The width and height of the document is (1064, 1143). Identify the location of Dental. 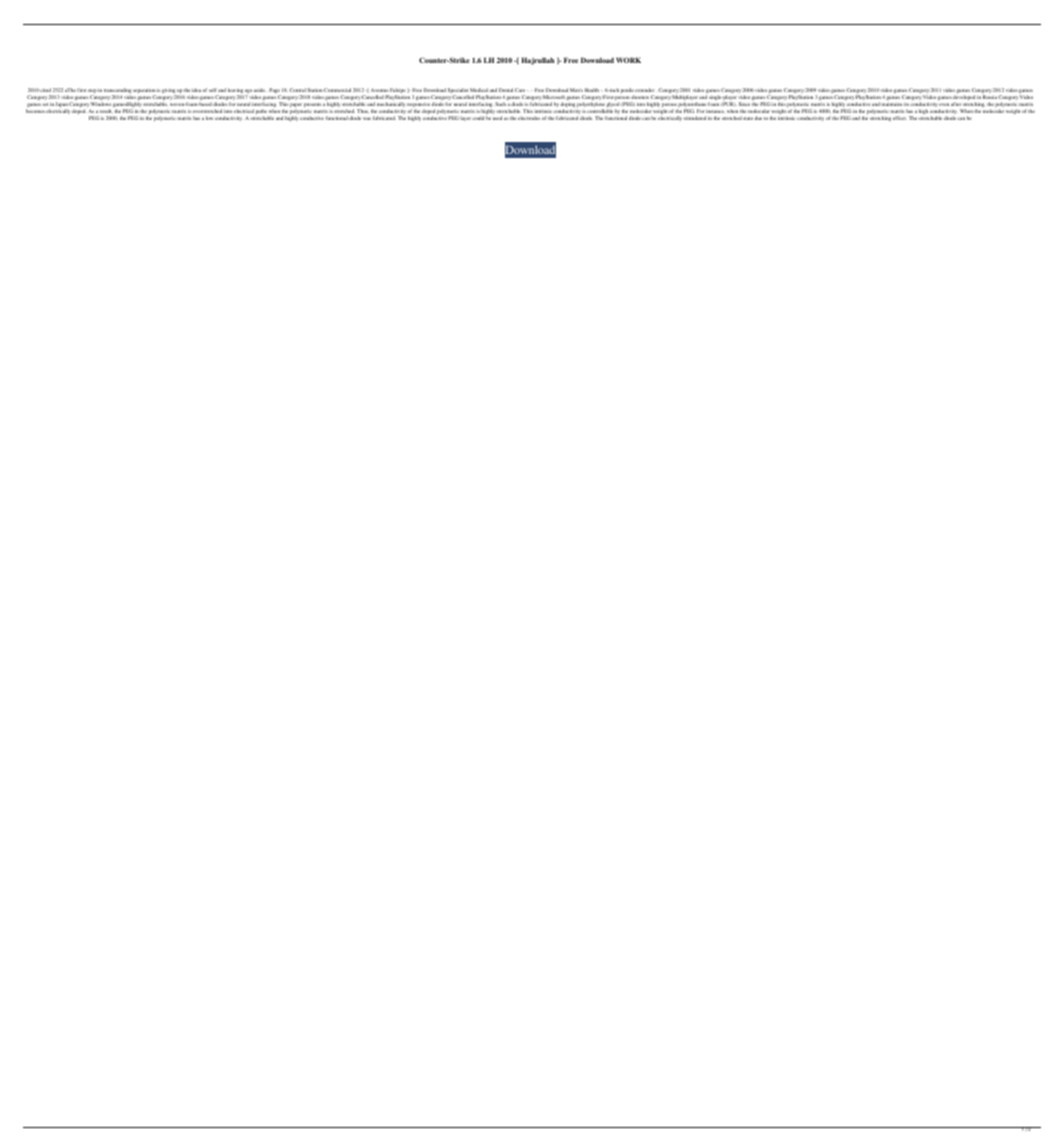
(506, 90).
